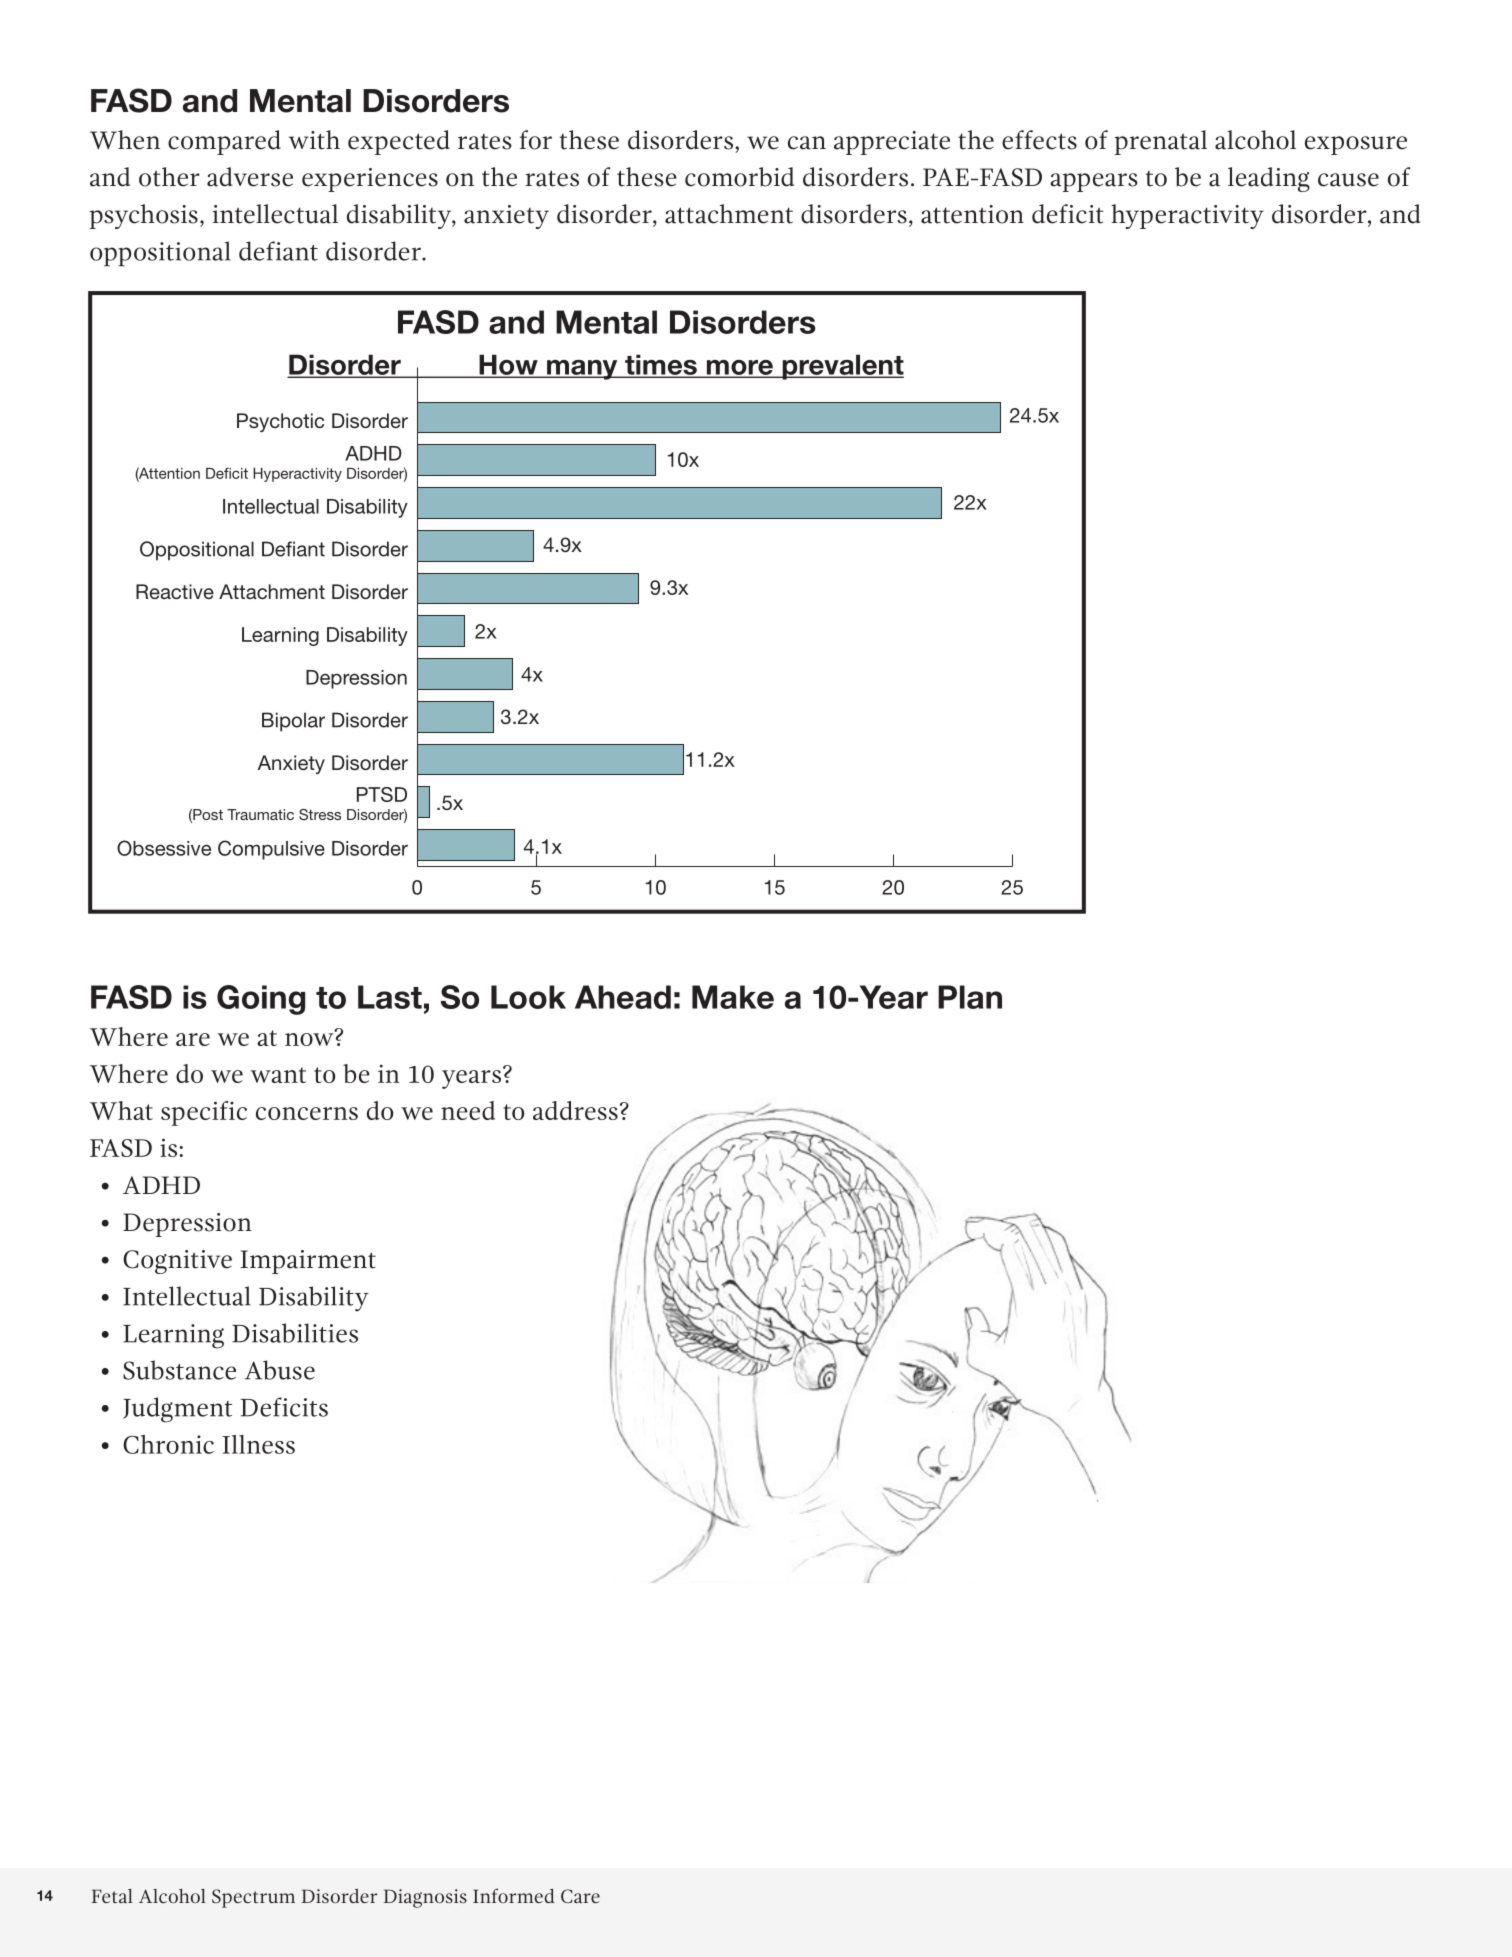  What do you see at coordinates (575, 1110) in the screenshot?
I see `address` at bounding box center [575, 1110].
